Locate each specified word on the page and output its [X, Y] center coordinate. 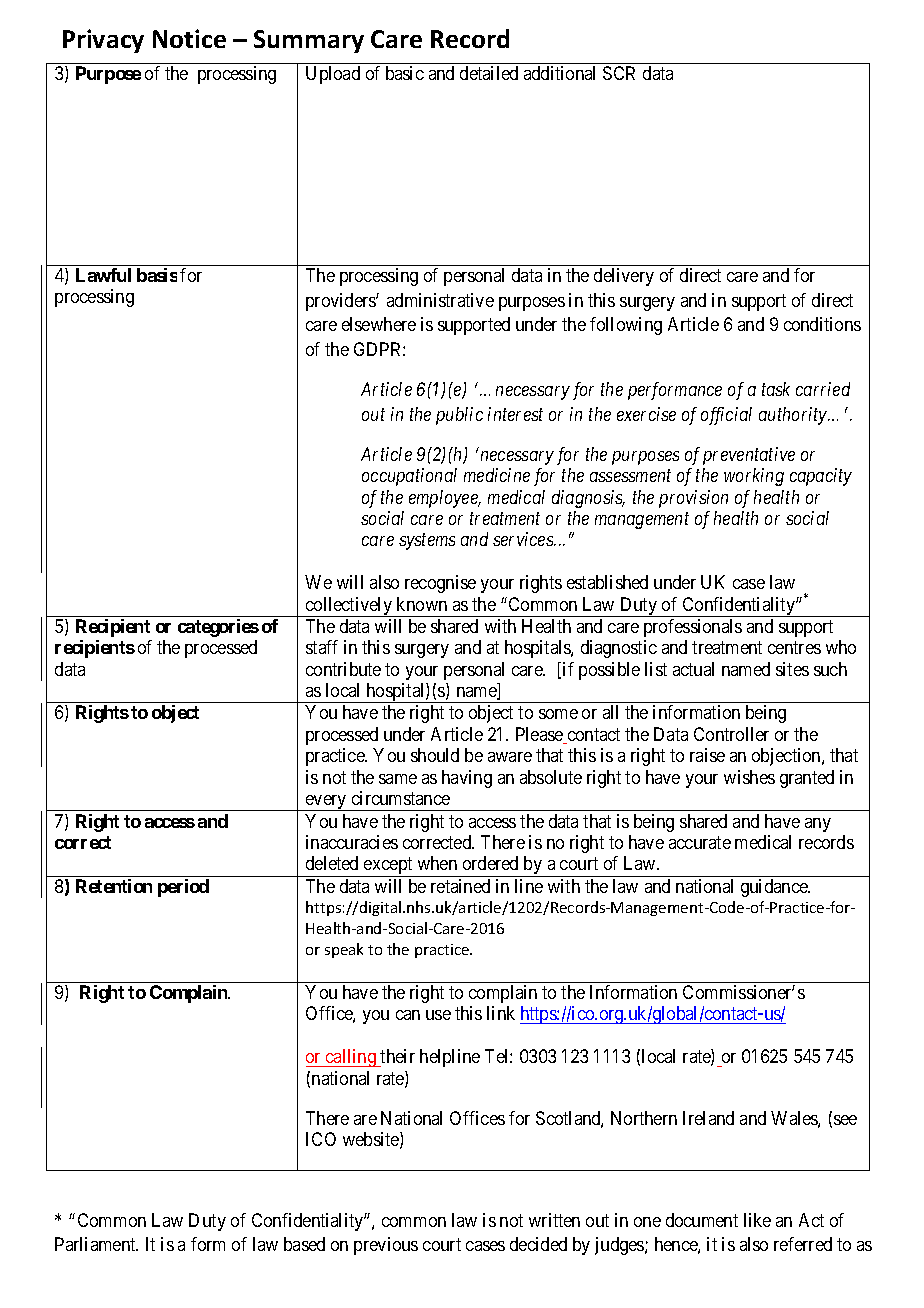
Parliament [96, 1244]
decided [538, 1244]
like [757, 1220]
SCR [619, 73]
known [422, 604]
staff [322, 647]
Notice [189, 38]
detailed [489, 73]
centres [794, 648]
